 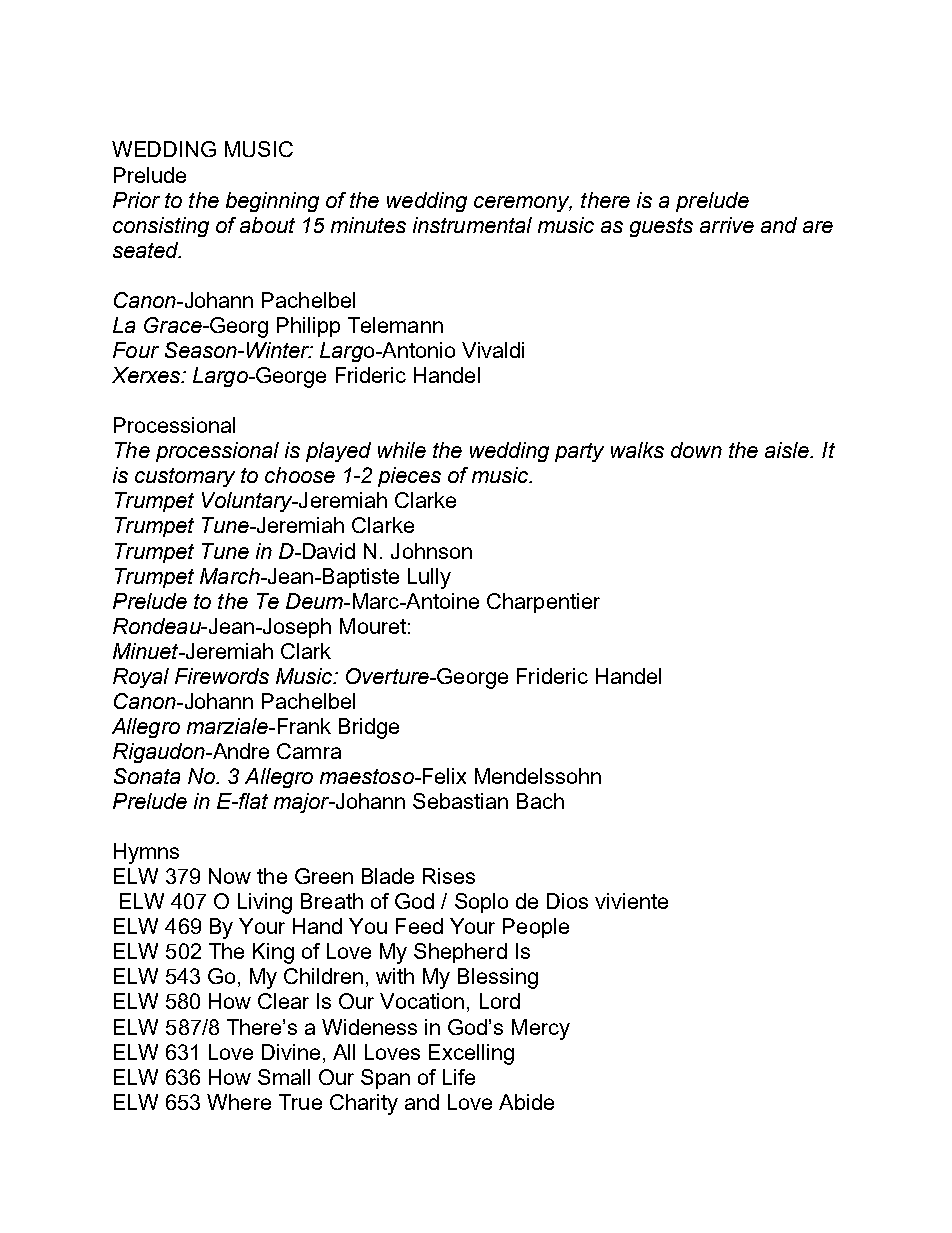 I want to click on Bach, so click(x=540, y=801).
